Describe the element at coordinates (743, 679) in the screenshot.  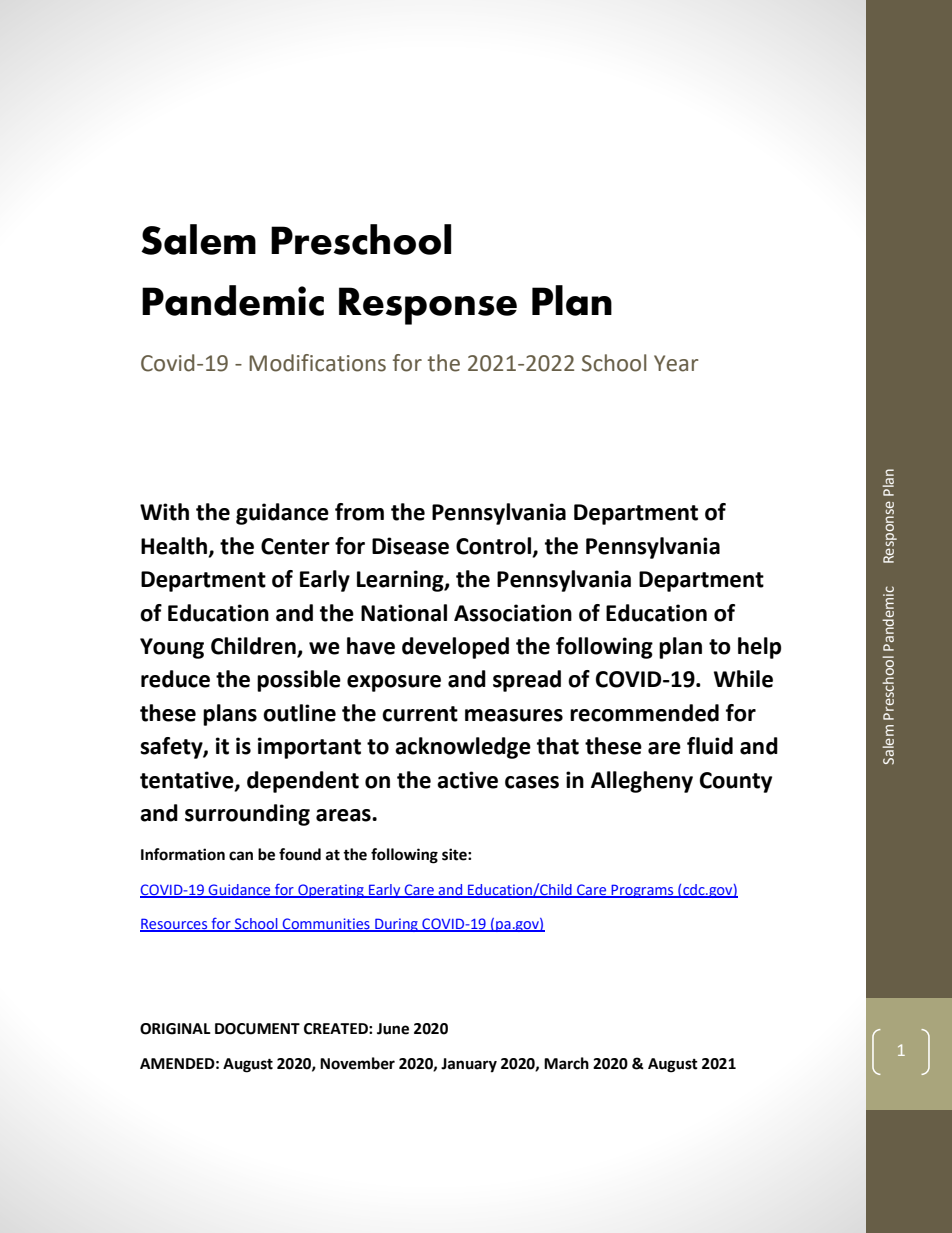
I see `While` at that location.
